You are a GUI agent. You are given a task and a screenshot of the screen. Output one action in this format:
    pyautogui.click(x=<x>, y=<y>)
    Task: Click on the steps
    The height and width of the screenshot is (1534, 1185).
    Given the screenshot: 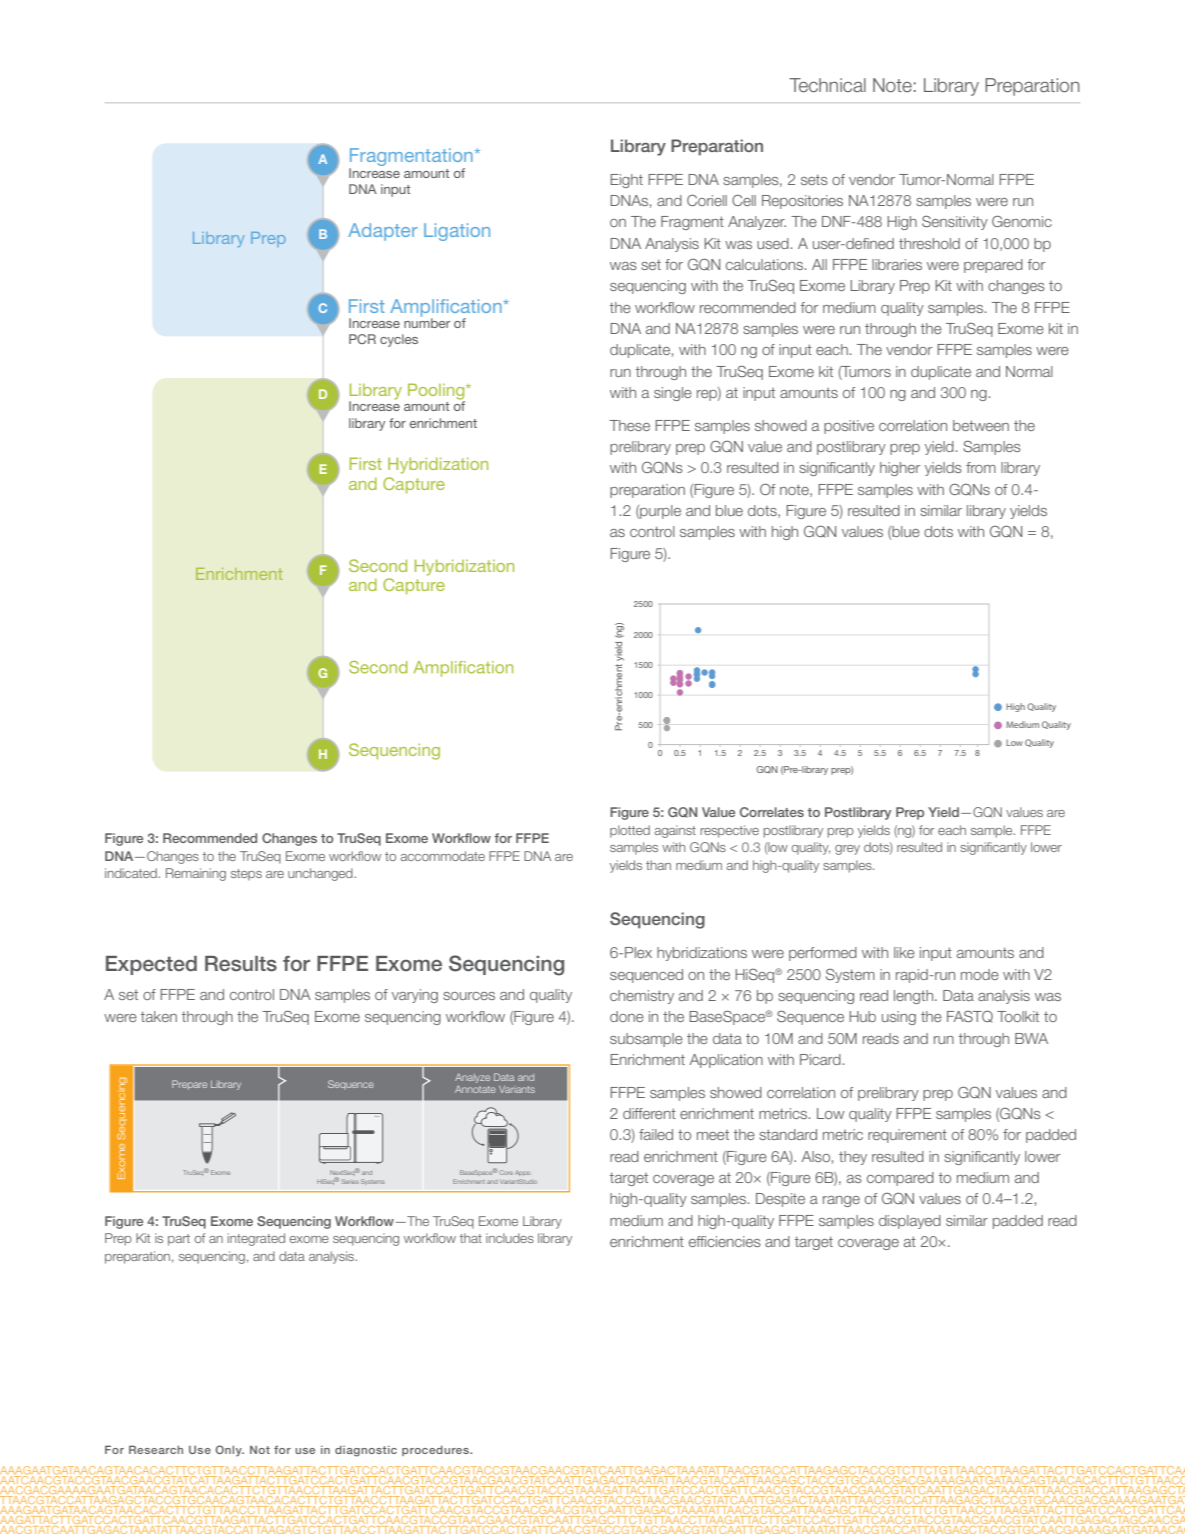 What is the action you would take?
    pyautogui.click(x=246, y=875)
